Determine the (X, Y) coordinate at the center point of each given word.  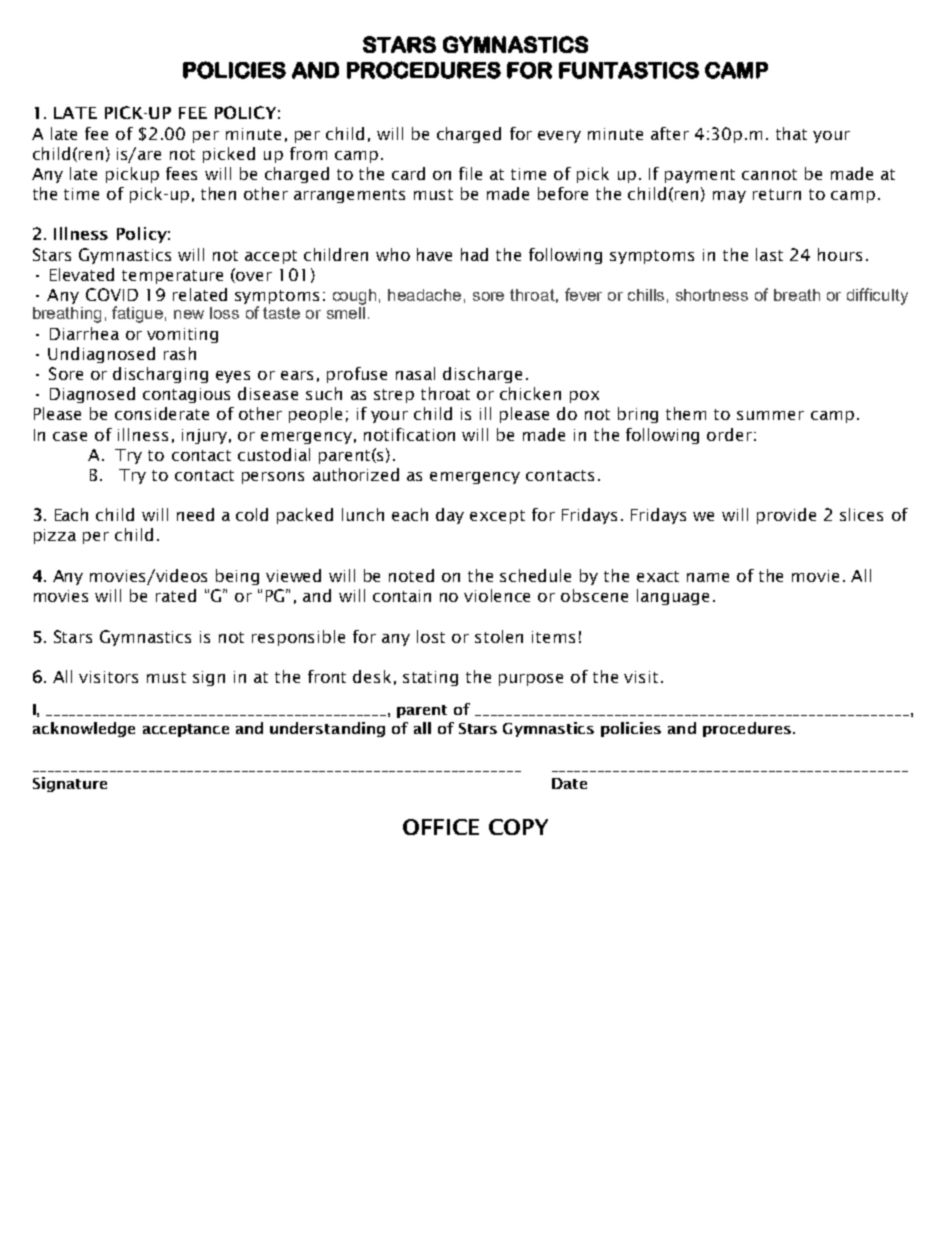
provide (786, 516)
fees (181, 173)
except (497, 517)
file (470, 173)
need (195, 514)
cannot (769, 174)
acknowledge (84, 729)
